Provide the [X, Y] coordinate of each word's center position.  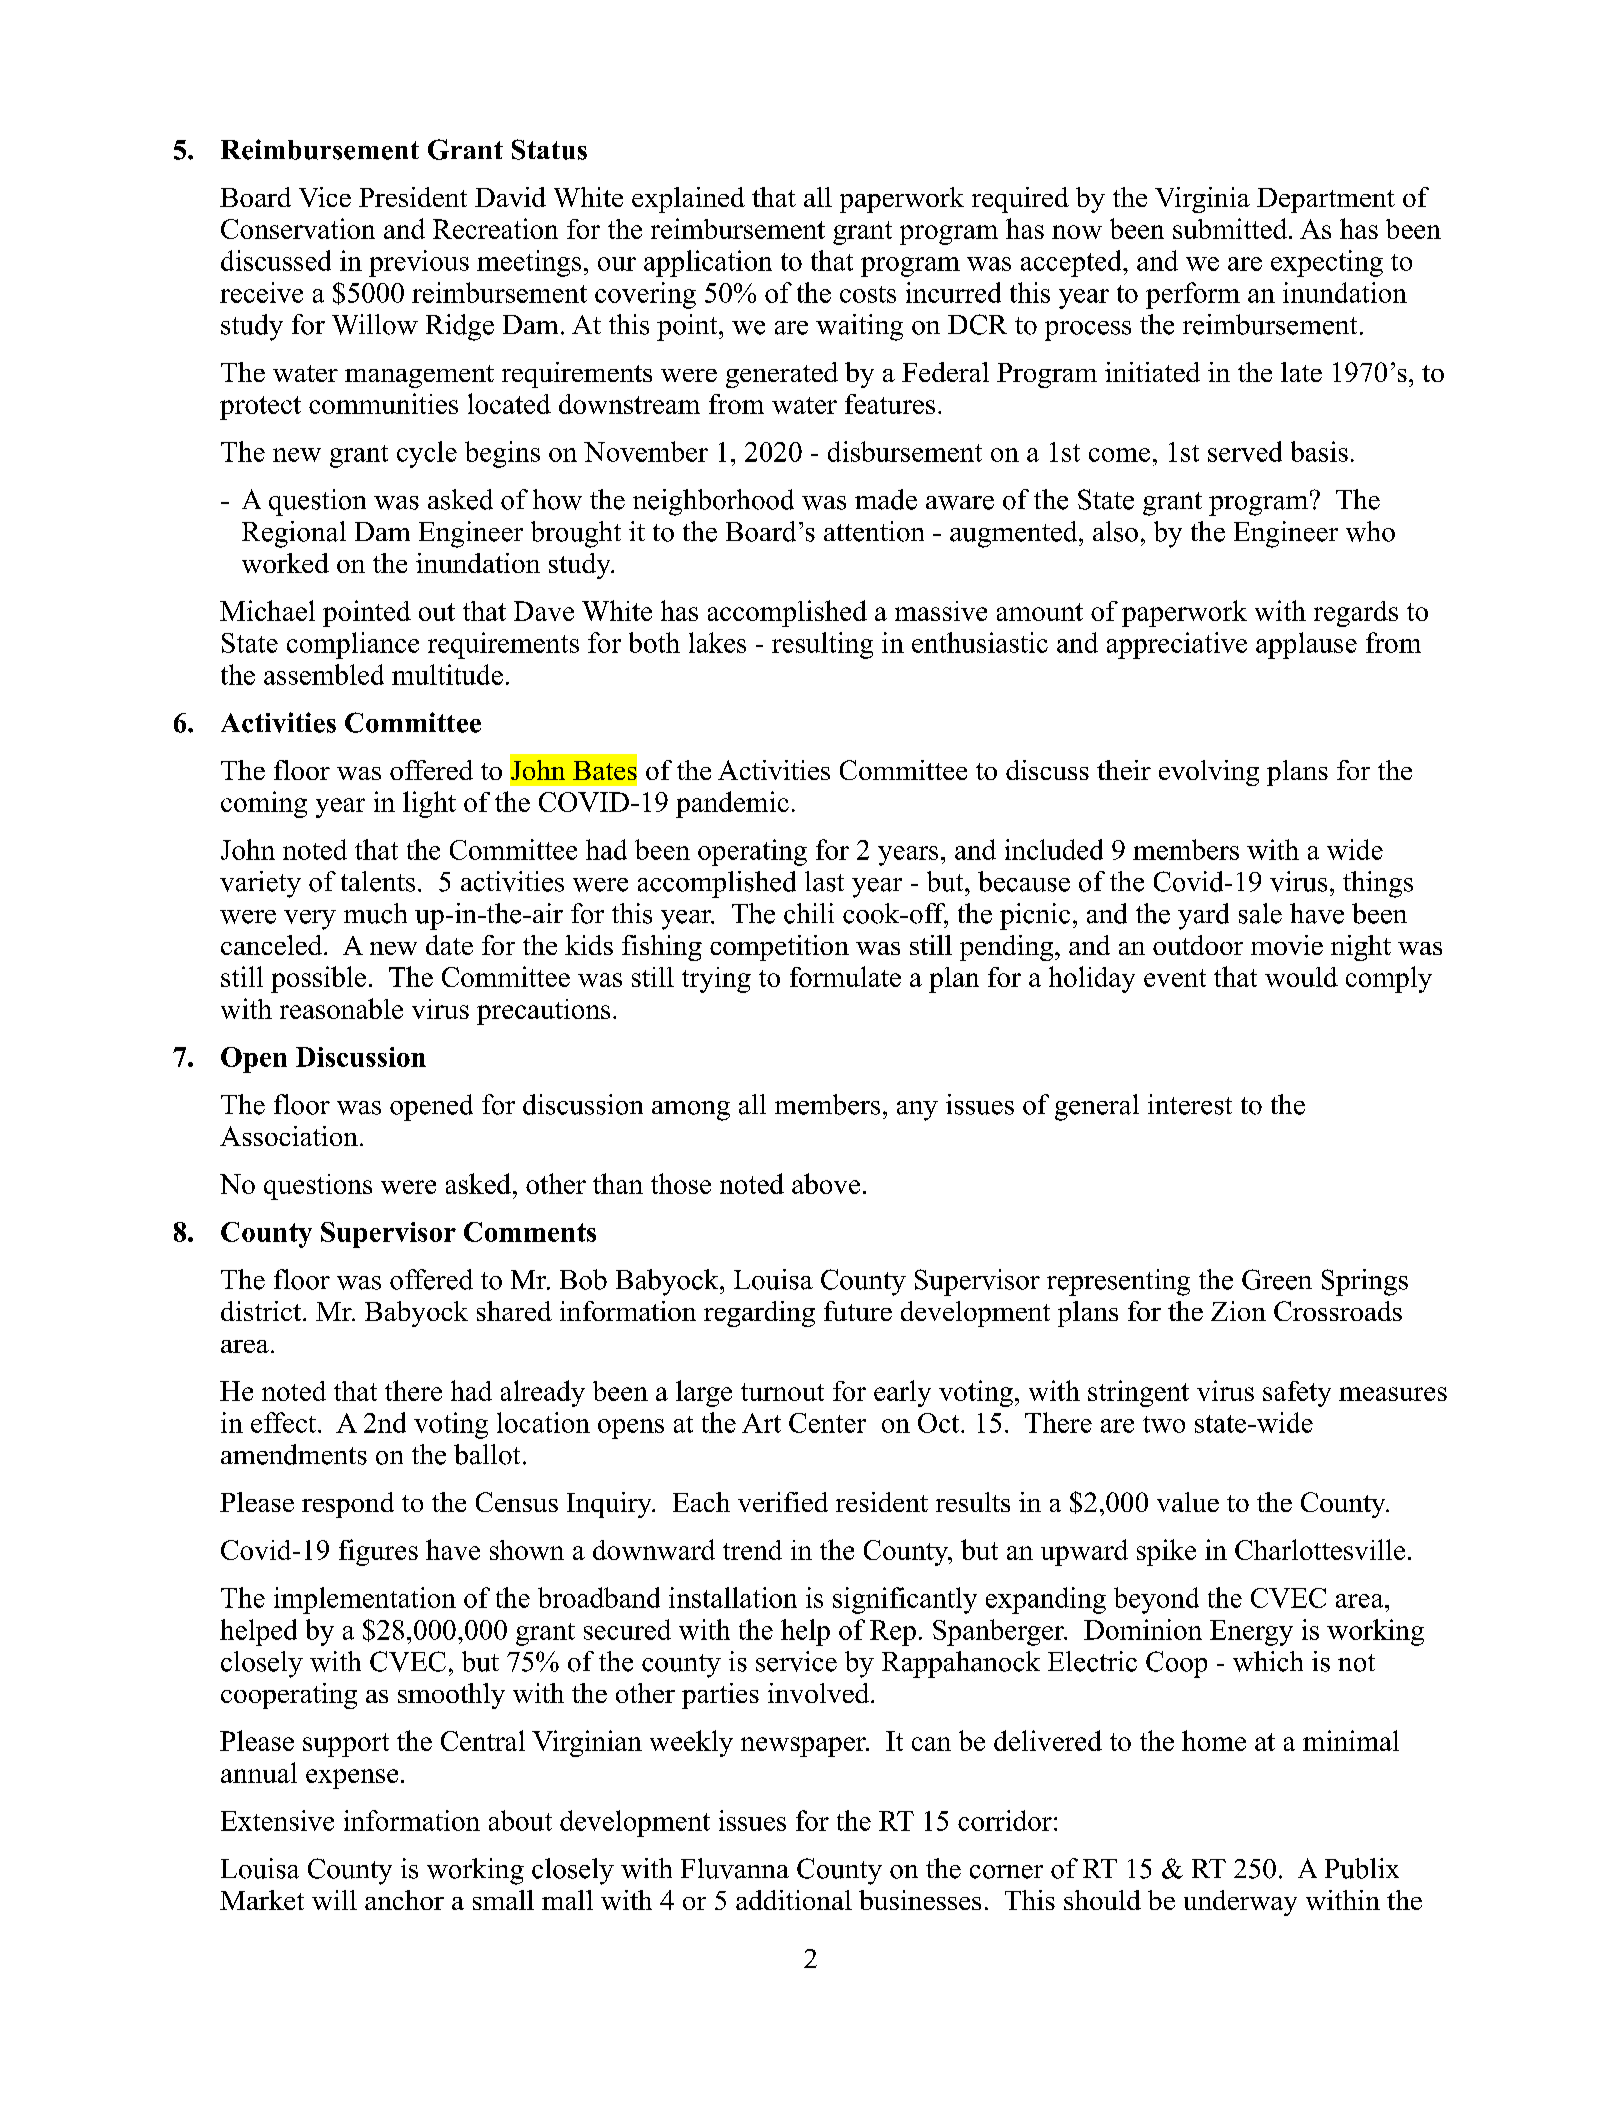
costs [868, 294]
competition [779, 948]
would [1301, 977]
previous [419, 263]
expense [352, 1779]
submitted [1230, 228]
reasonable [341, 1008]
